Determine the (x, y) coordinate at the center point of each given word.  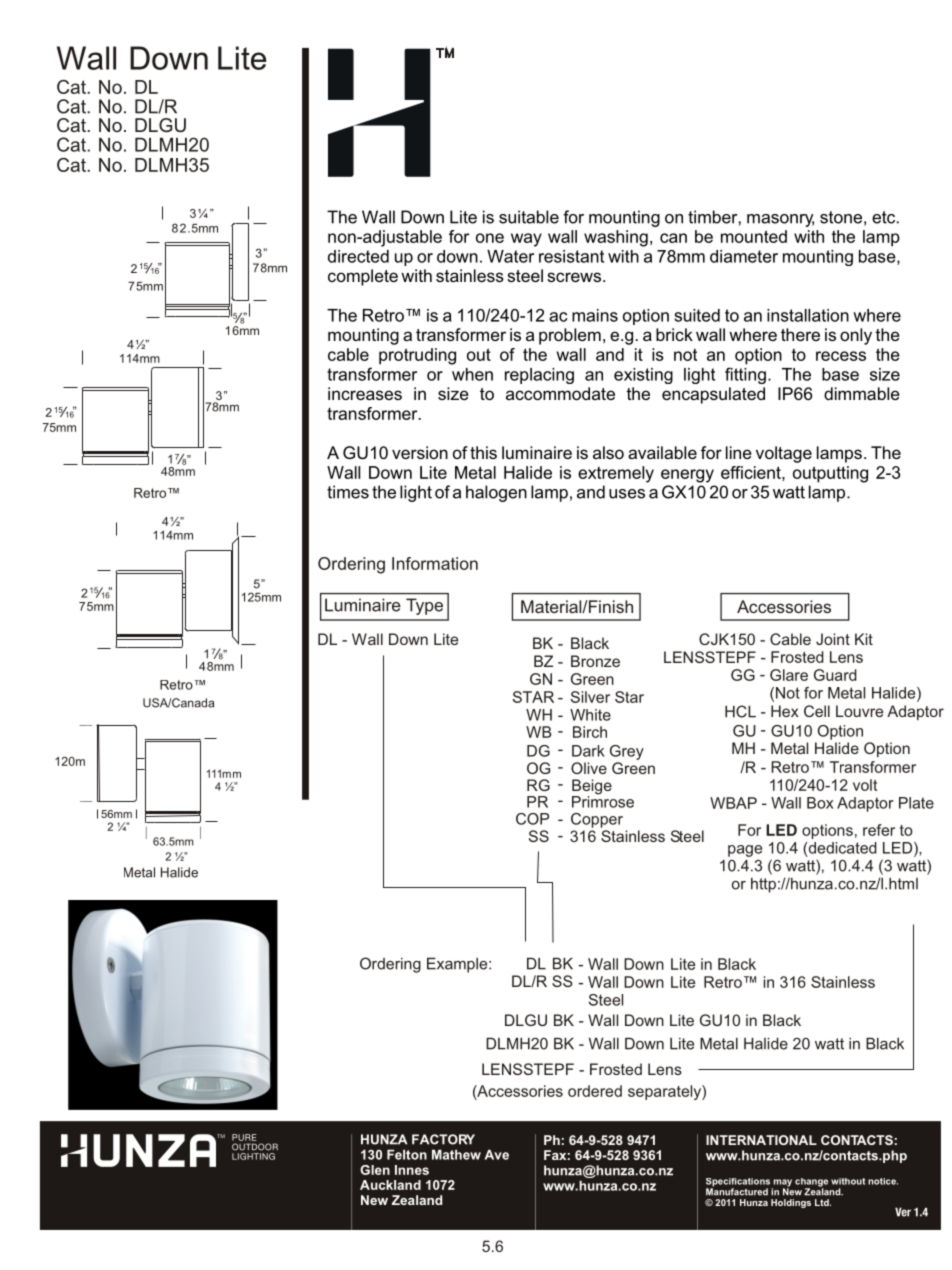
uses (627, 494)
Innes (412, 1170)
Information (435, 563)
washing (616, 238)
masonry (780, 220)
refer (879, 830)
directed (358, 256)
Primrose (603, 800)
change (811, 1183)
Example (458, 965)
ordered (595, 1091)
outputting (830, 474)
